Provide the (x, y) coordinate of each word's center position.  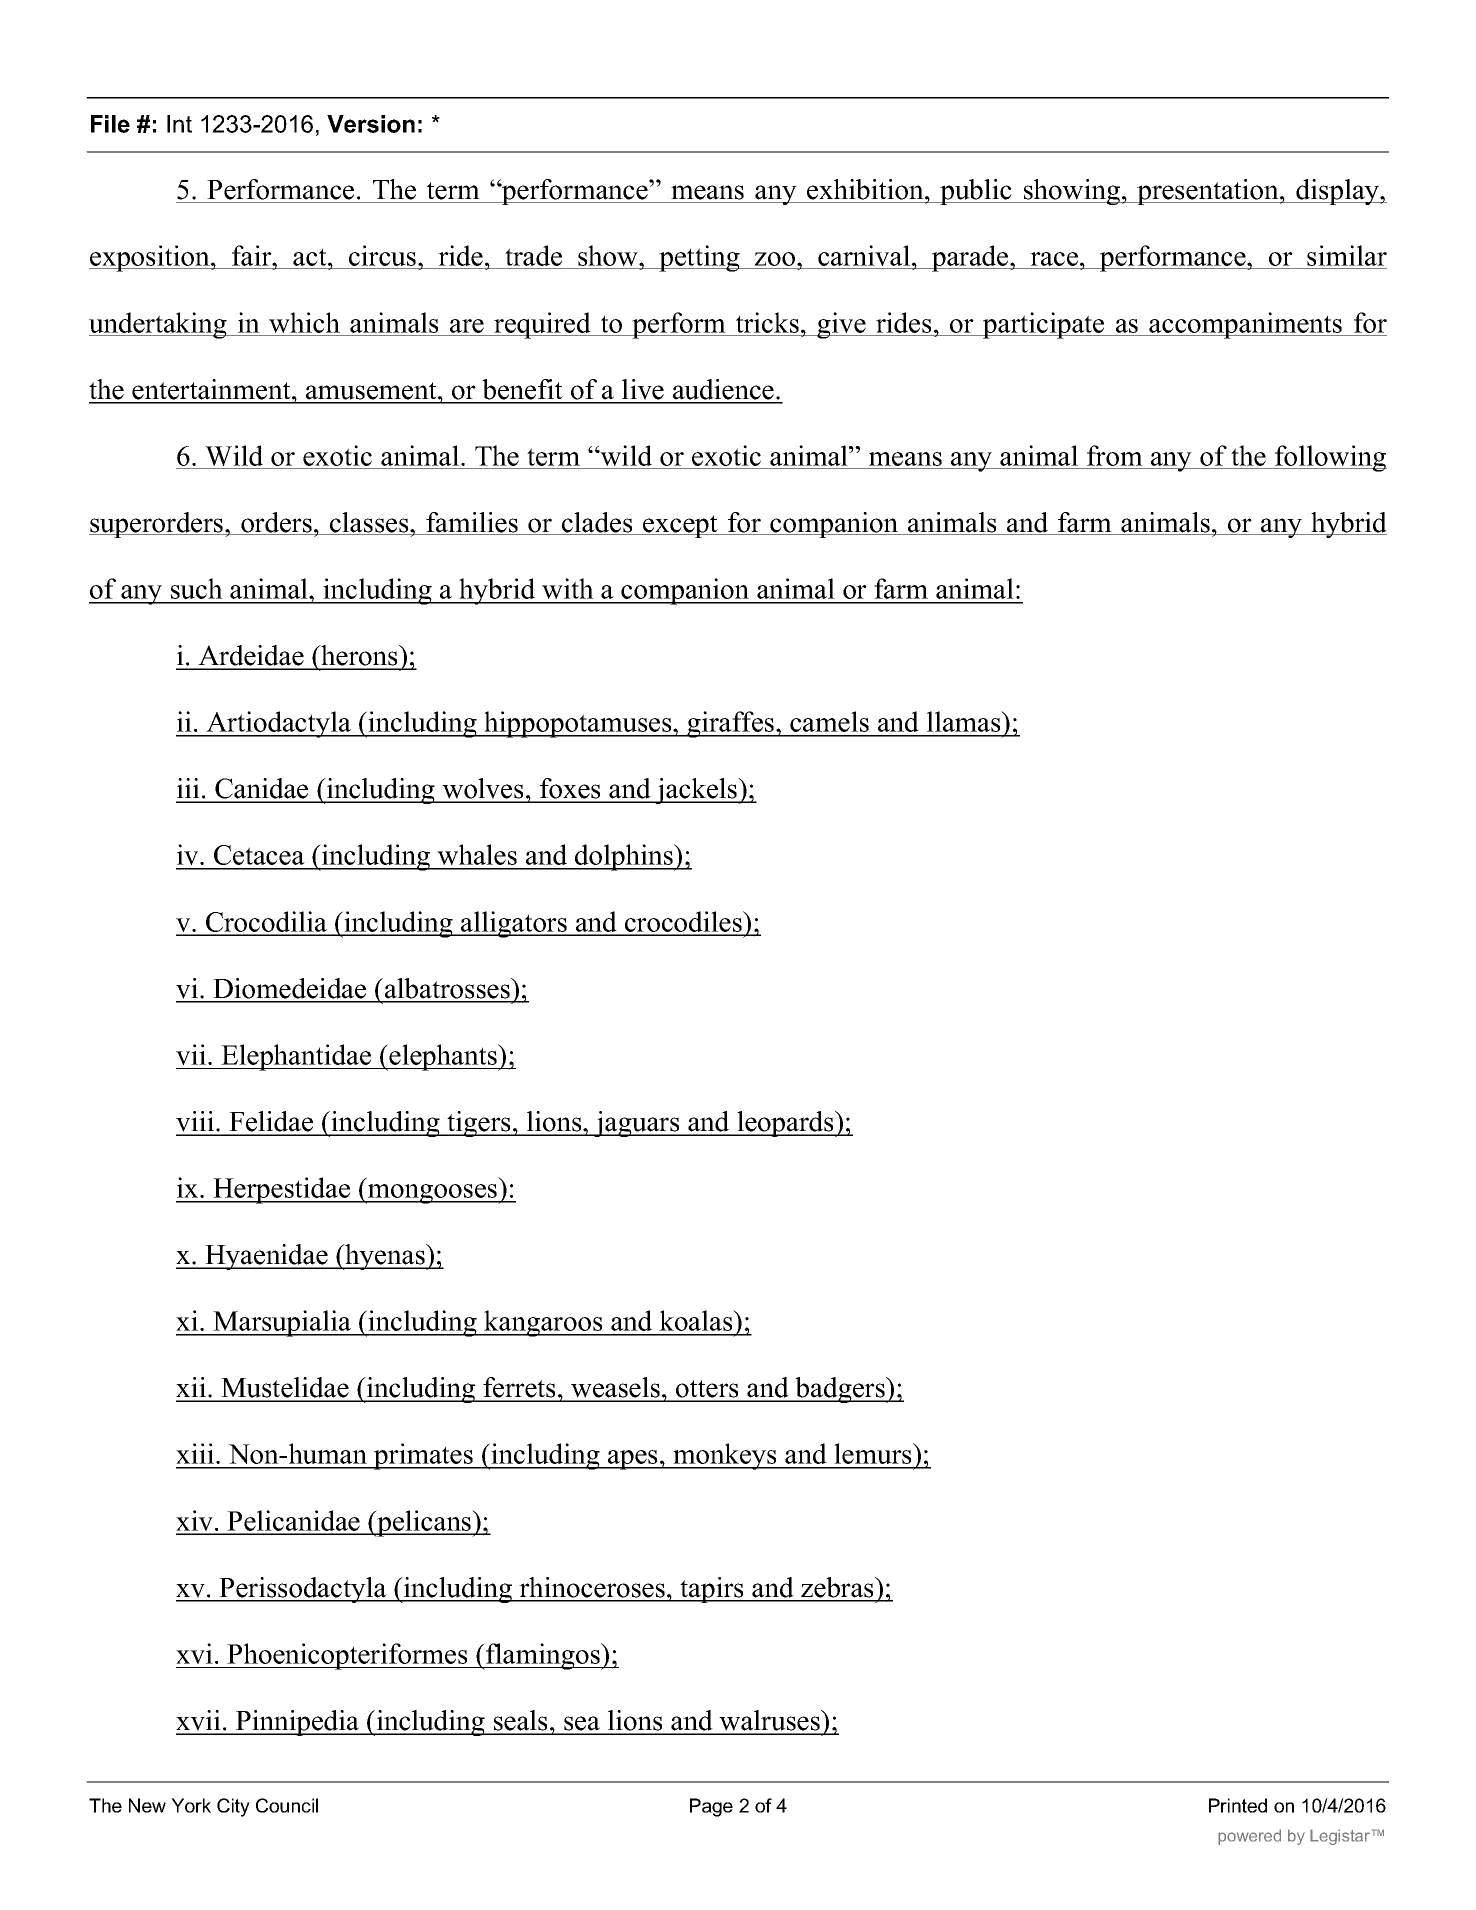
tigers (479, 1124)
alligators (514, 924)
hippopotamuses (578, 724)
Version (371, 124)
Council (287, 1805)
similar (1346, 257)
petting (699, 258)
